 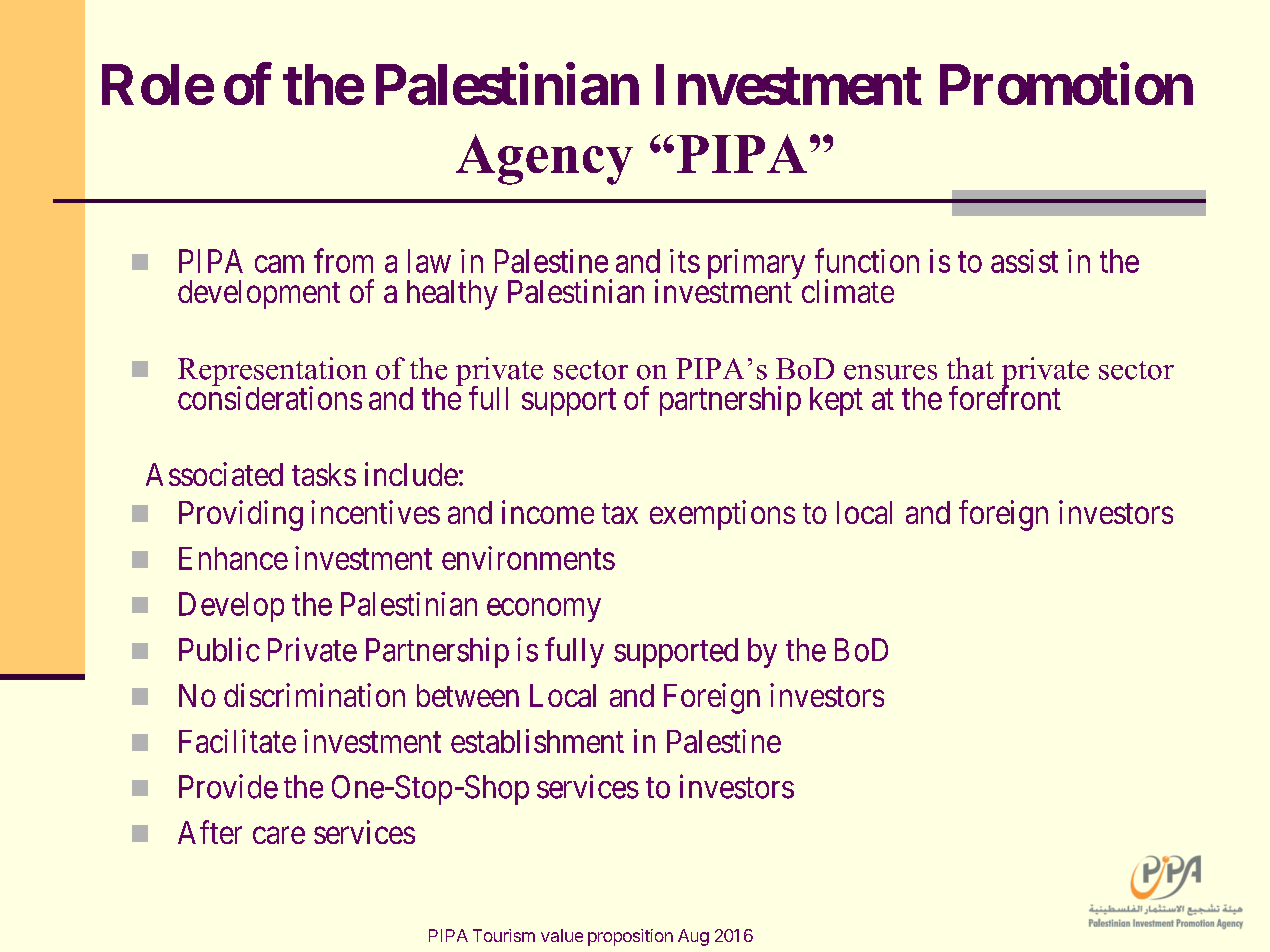 I want to click on Agency, so click(x=544, y=159).
